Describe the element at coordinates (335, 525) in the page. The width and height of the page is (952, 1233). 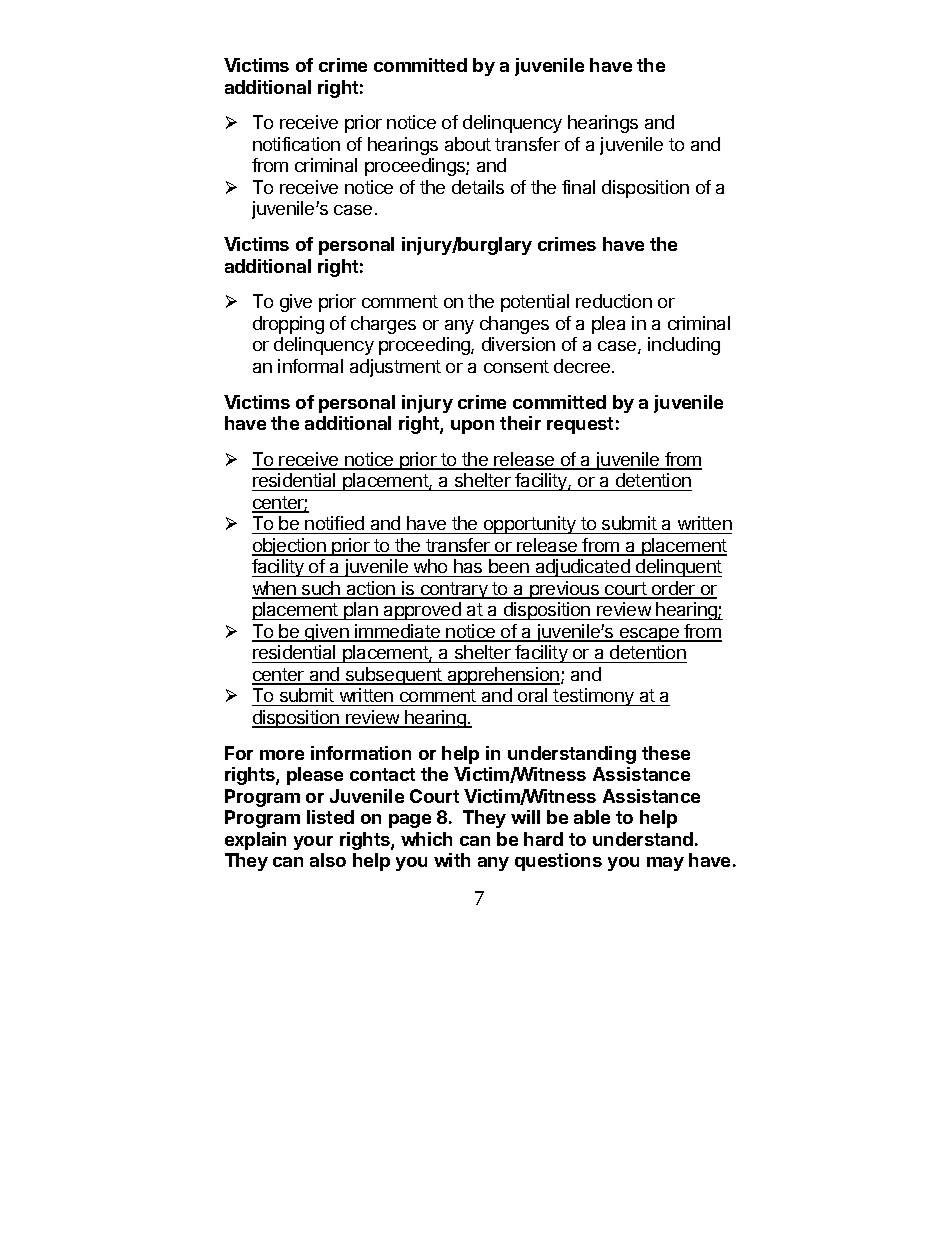
I see `notified` at that location.
